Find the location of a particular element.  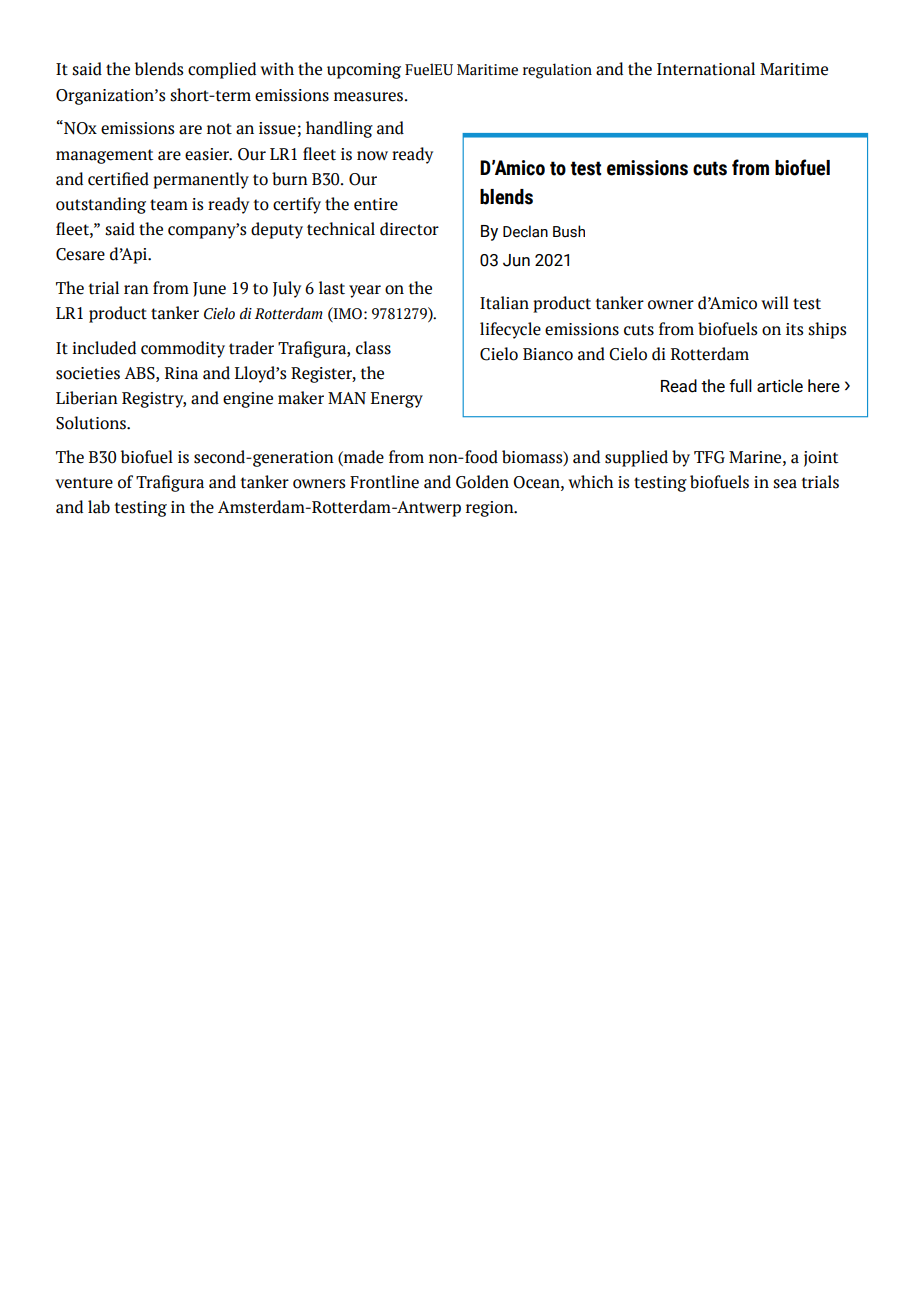

International is located at coordinates (706, 69).
